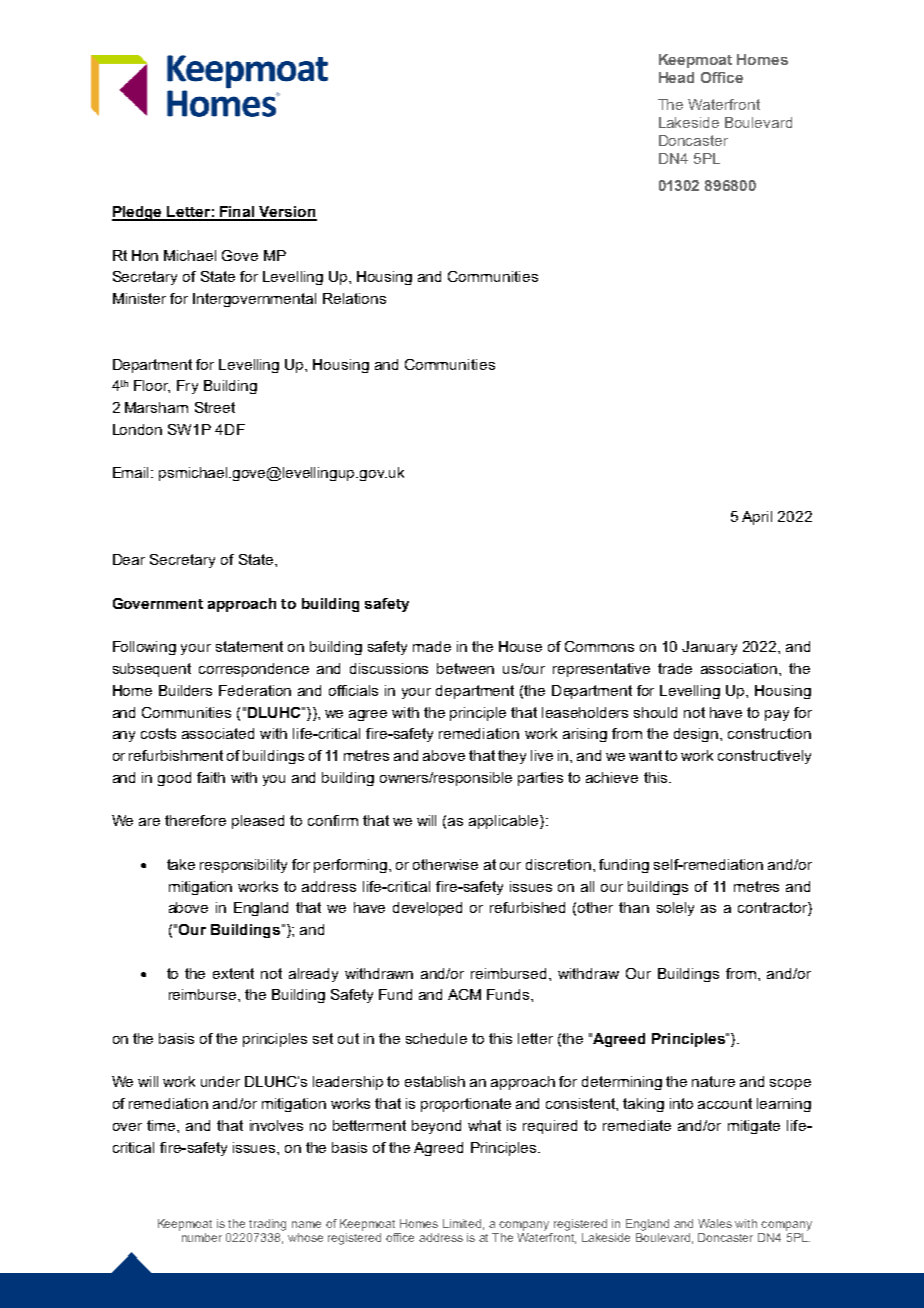 This screenshot has height=1308, width=924. What do you see at coordinates (185, 690) in the screenshot?
I see `Builders` at bounding box center [185, 690].
